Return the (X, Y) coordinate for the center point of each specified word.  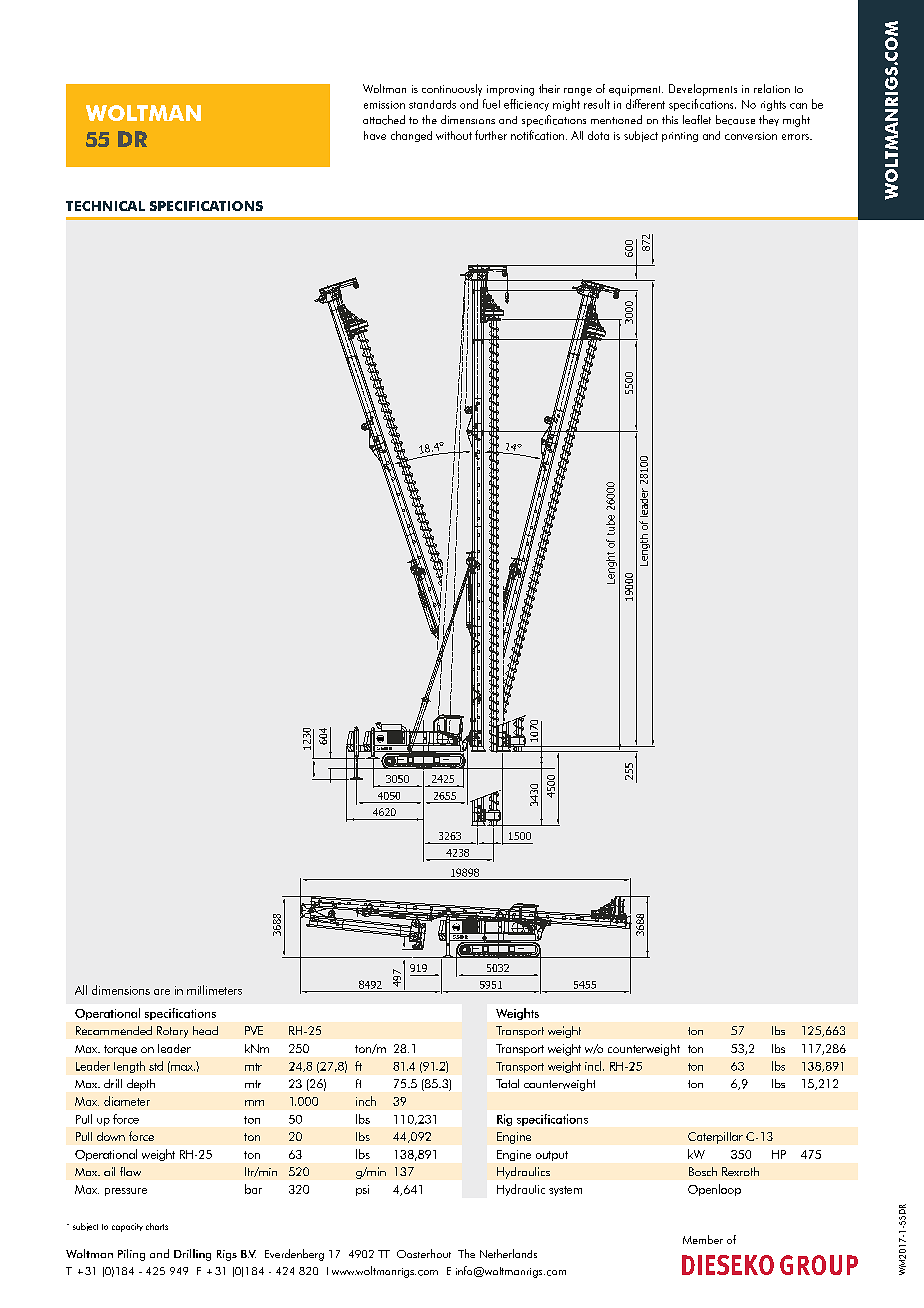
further (491, 135)
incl (594, 1066)
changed (411, 136)
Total (507, 1083)
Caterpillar (715, 1138)
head (205, 1030)
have (375, 135)
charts (157, 1226)
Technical (105, 206)
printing (680, 137)
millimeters (214, 990)
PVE (254, 1030)
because (735, 120)
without (454, 135)
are (162, 992)
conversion (751, 136)
